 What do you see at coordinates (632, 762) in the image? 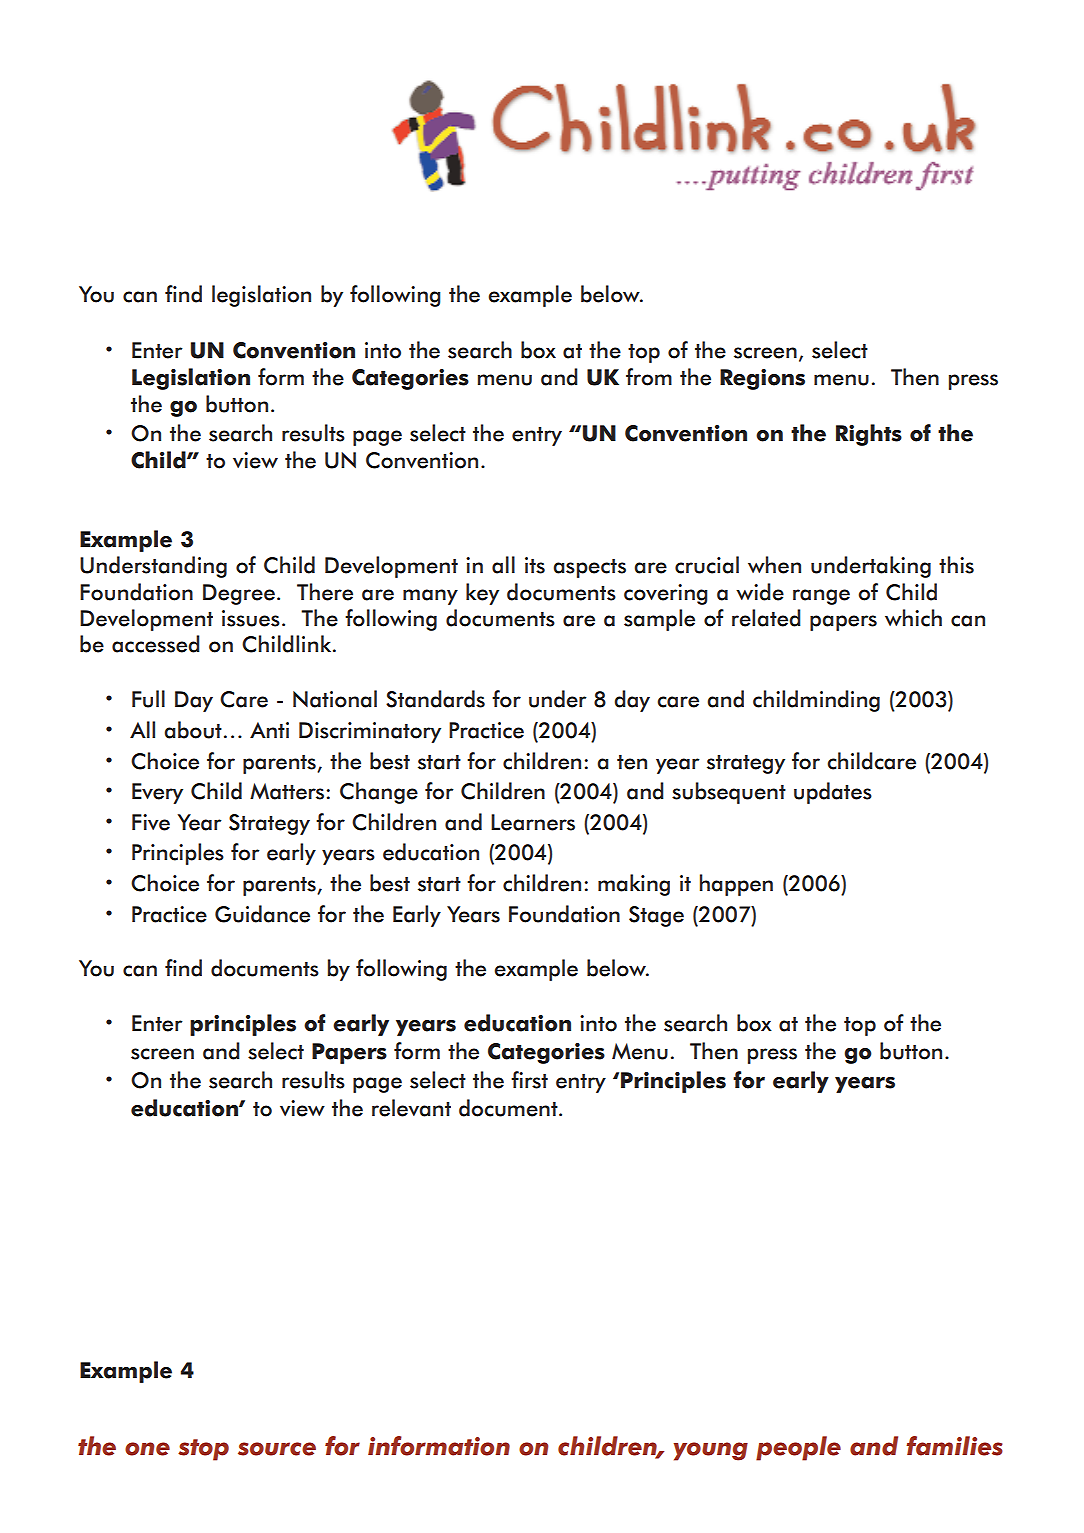
I see `ten` at bounding box center [632, 762].
